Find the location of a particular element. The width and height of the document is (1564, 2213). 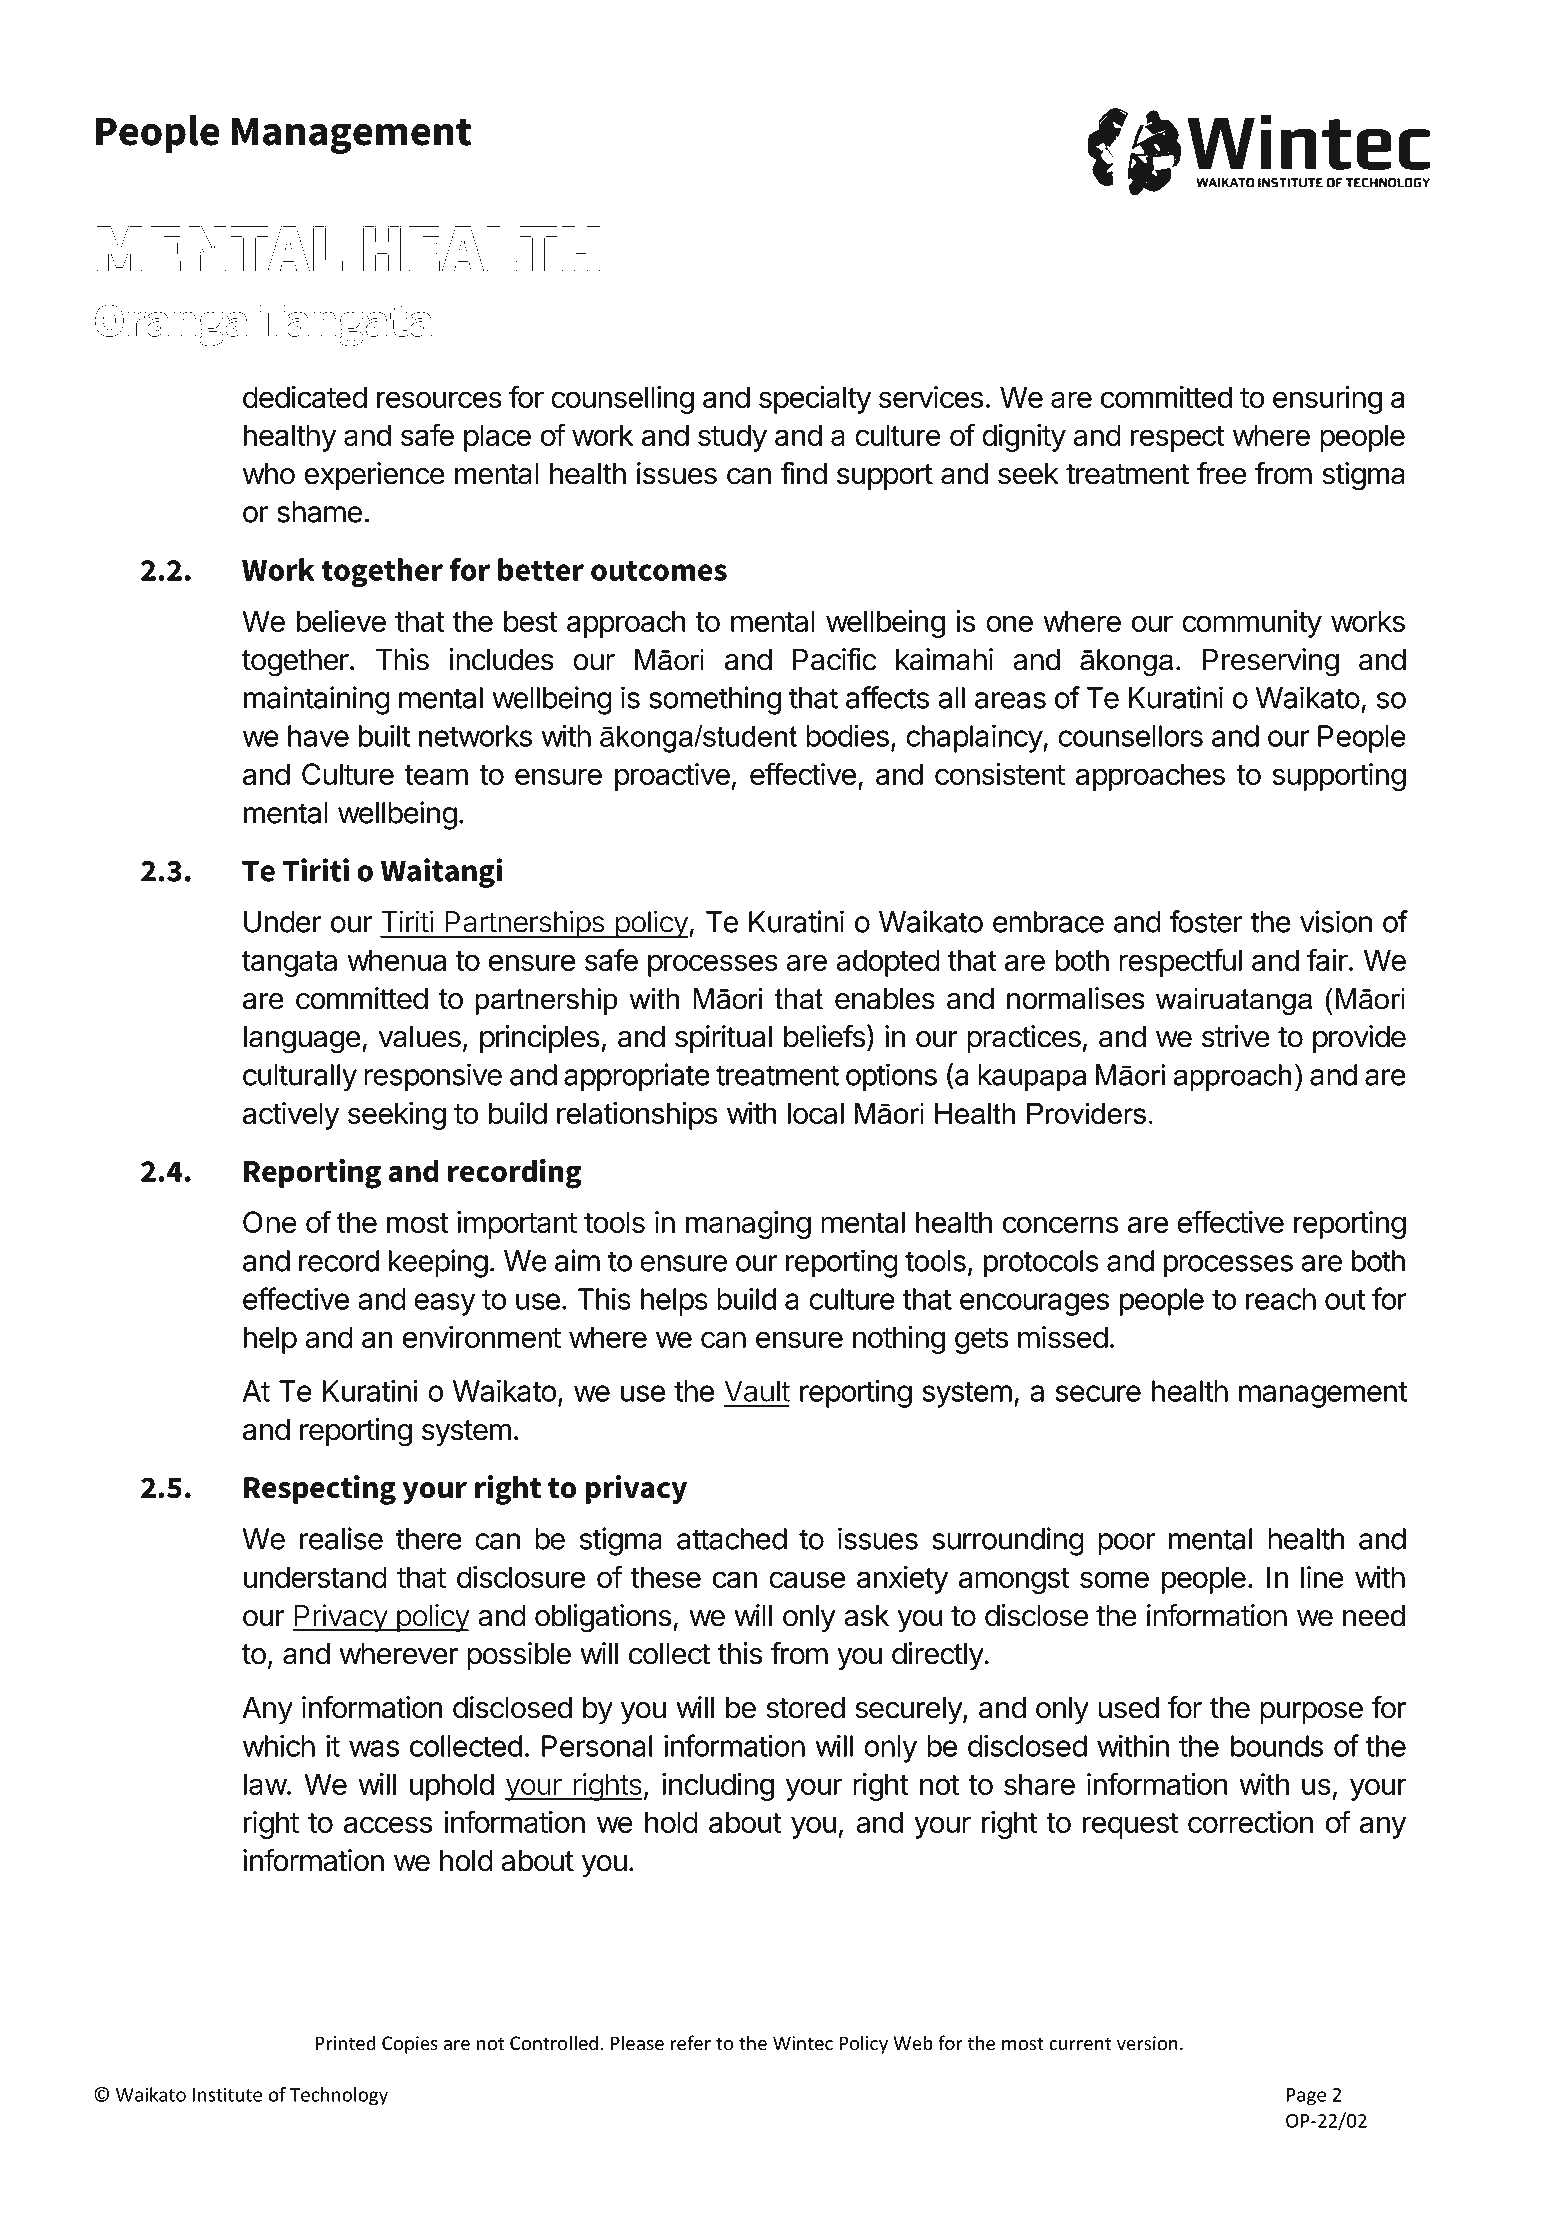

ask is located at coordinates (866, 1616).
